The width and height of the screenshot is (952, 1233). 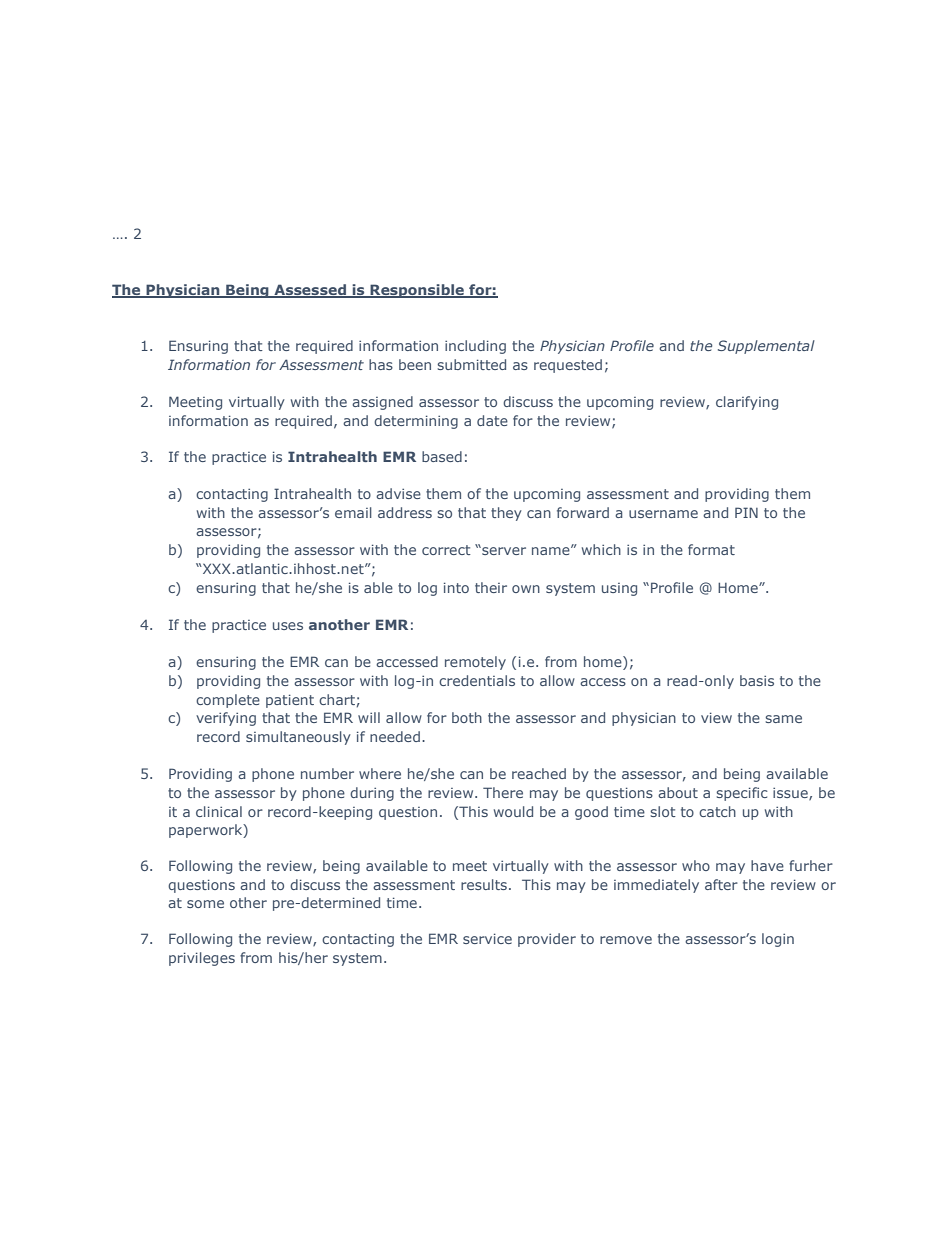 What do you see at coordinates (766, 347) in the screenshot?
I see `Supplemental` at bounding box center [766, 347].
